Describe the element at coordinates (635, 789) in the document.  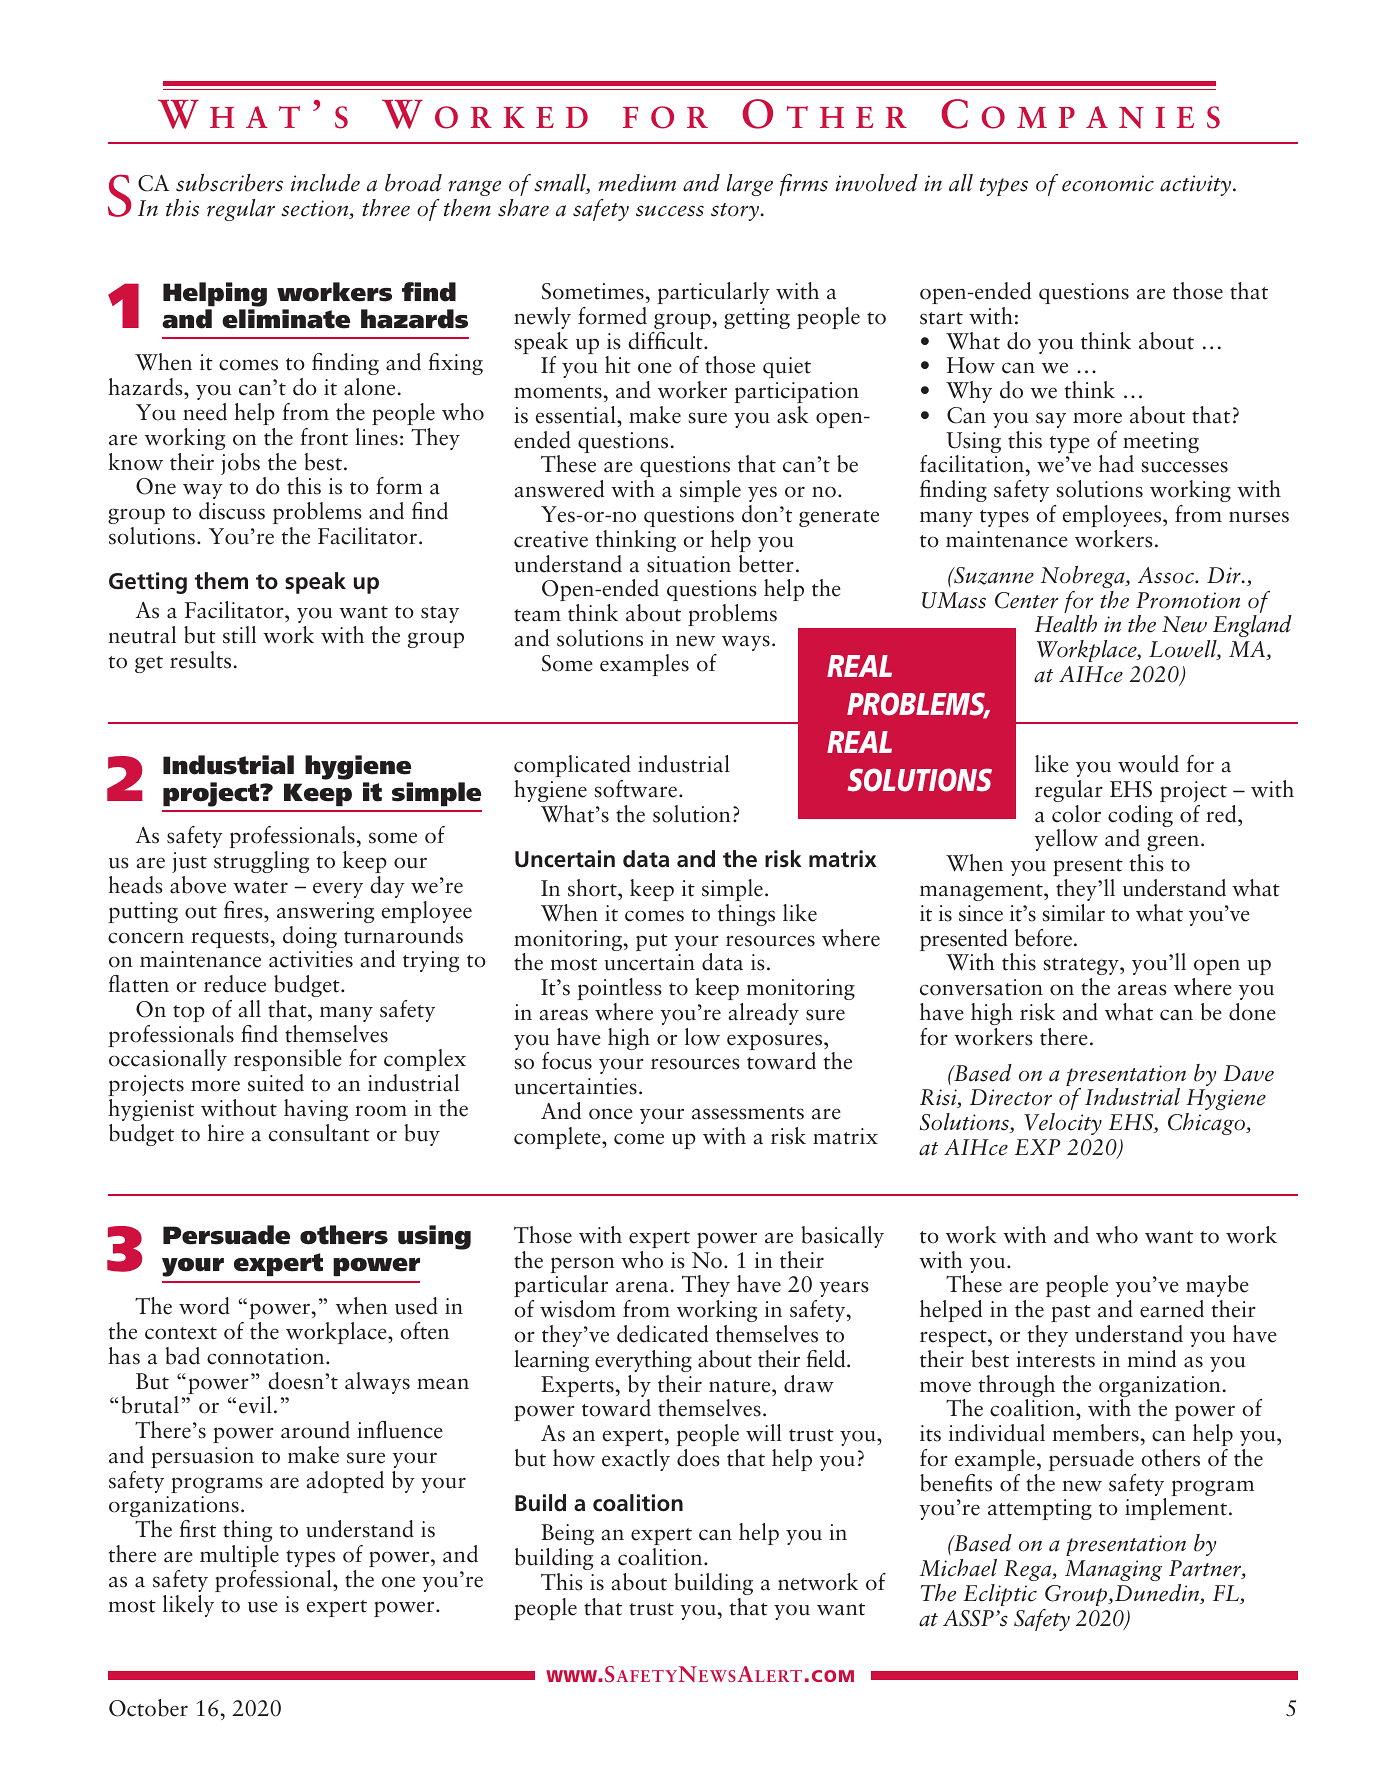
I see `software` at that location.
